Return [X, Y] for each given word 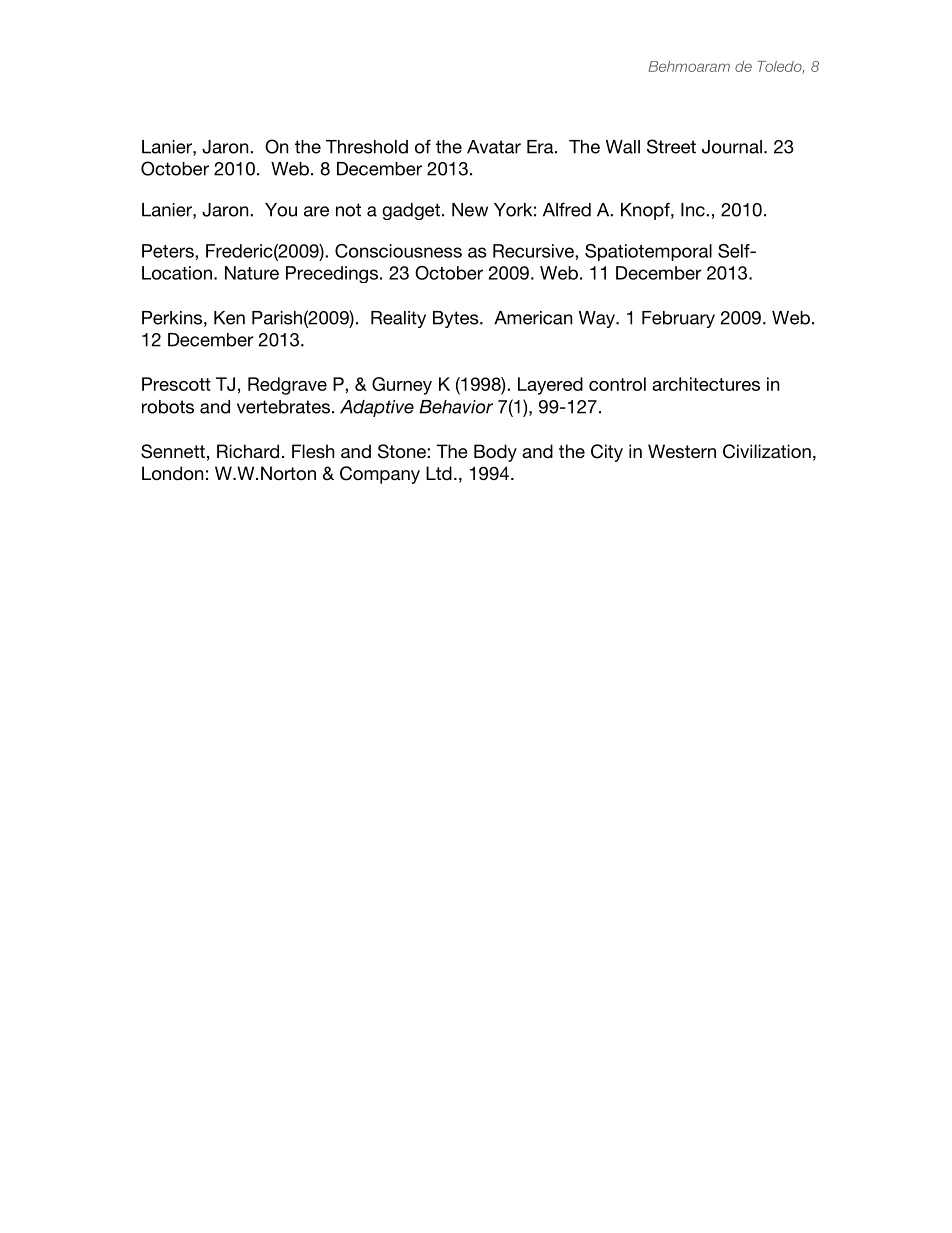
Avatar [494, 147]
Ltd [439, 473]
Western [682, 451]
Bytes [457, 319]
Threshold [367, 147]
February [678, 319]
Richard [248, 451]
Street [671, 146]
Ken [229, 318]
